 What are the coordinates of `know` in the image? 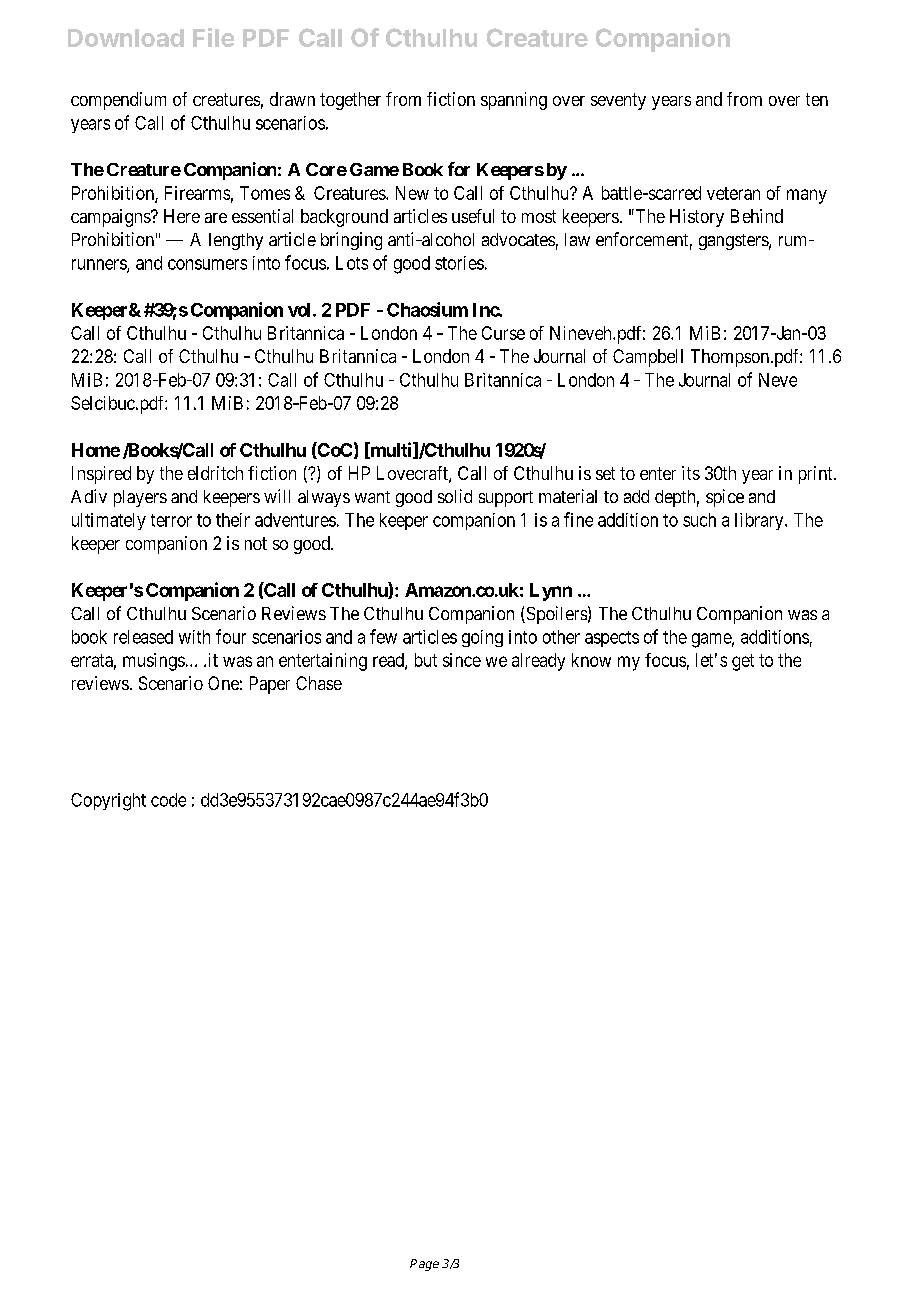 It's located at (591, 660).
